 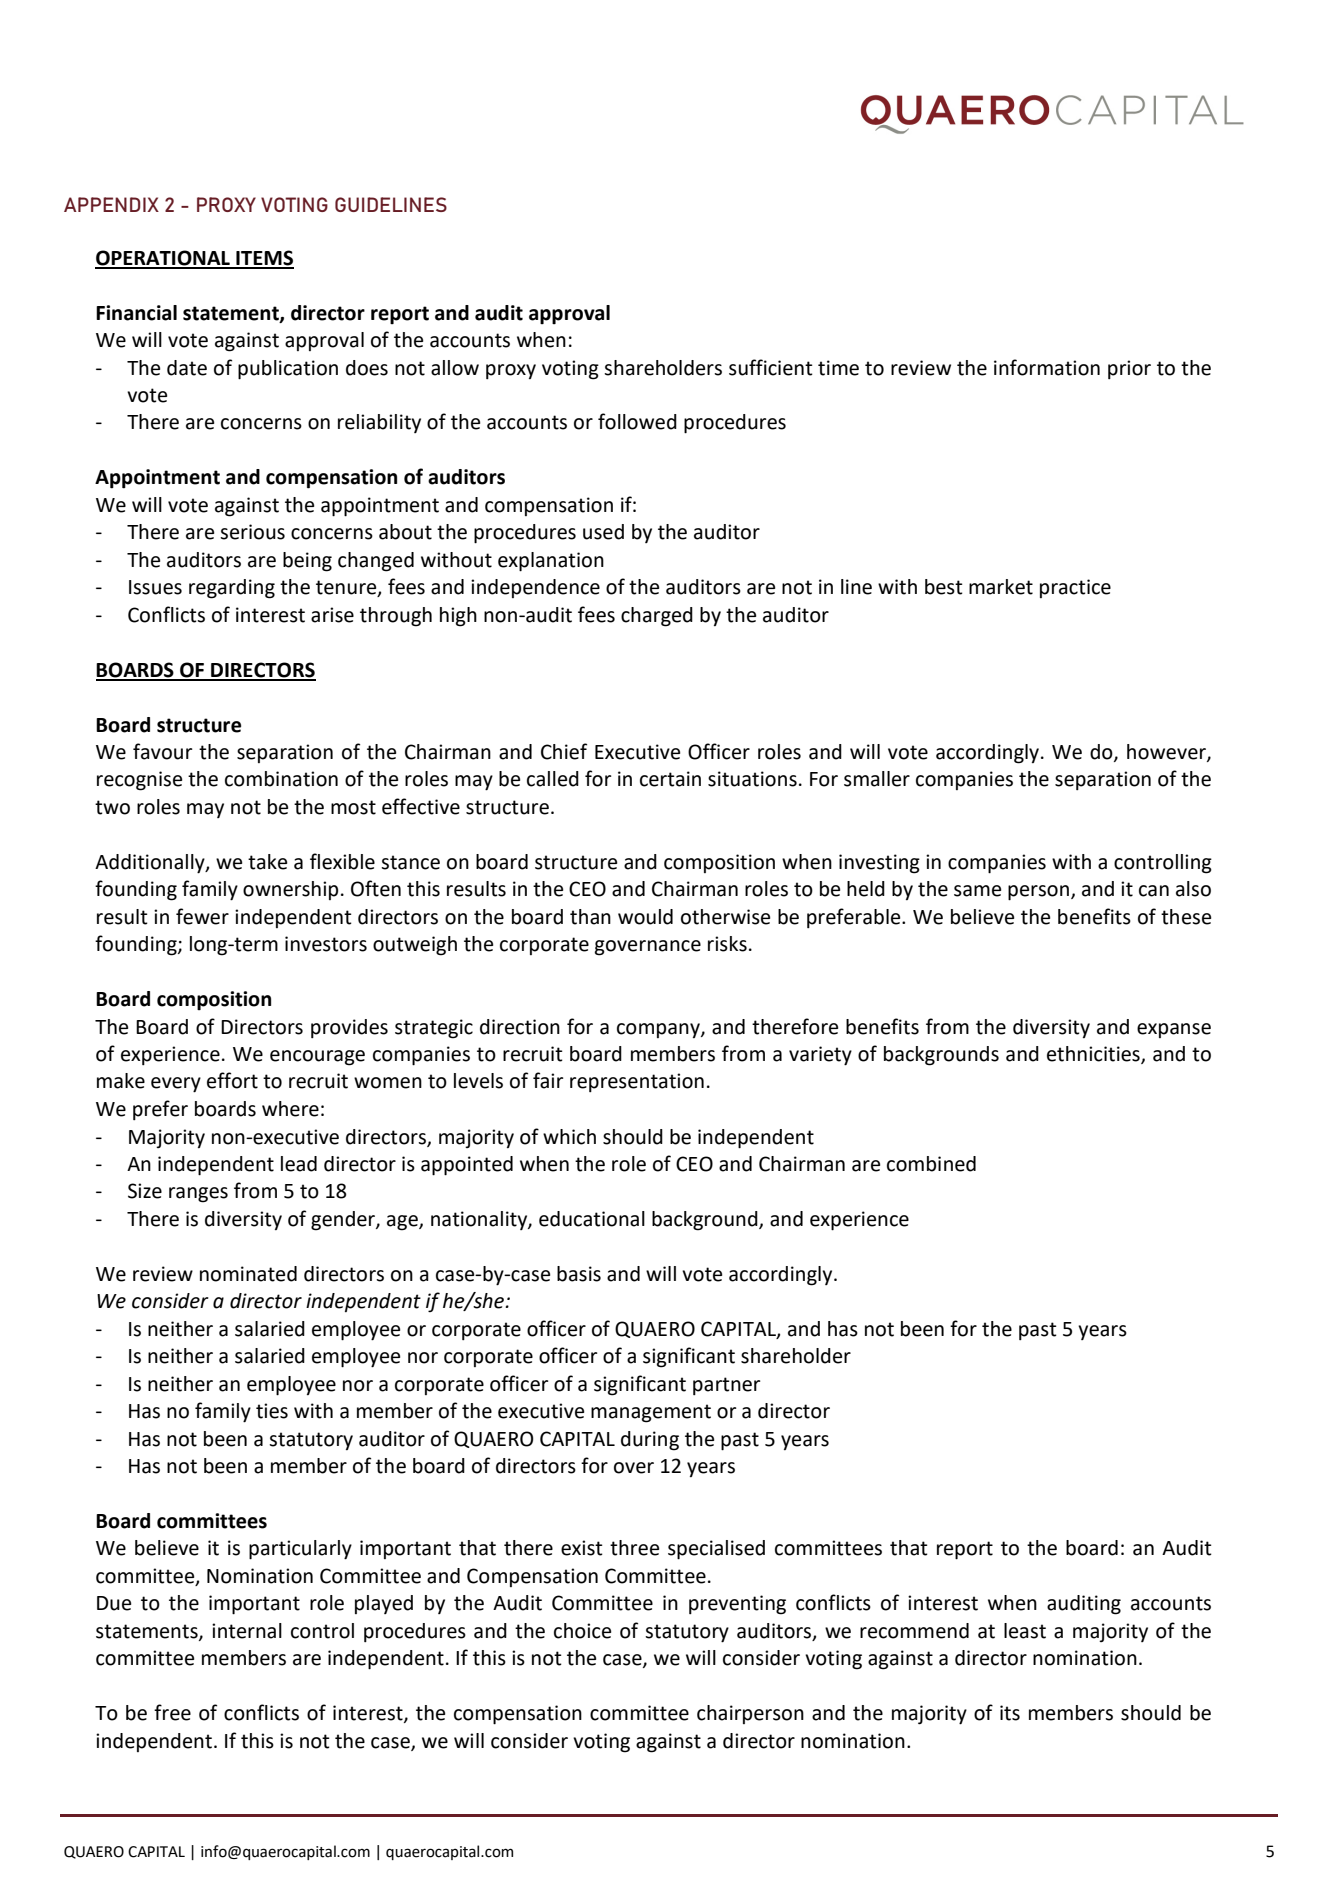 I want to click on sufficient, so click(x=771, y=367).
